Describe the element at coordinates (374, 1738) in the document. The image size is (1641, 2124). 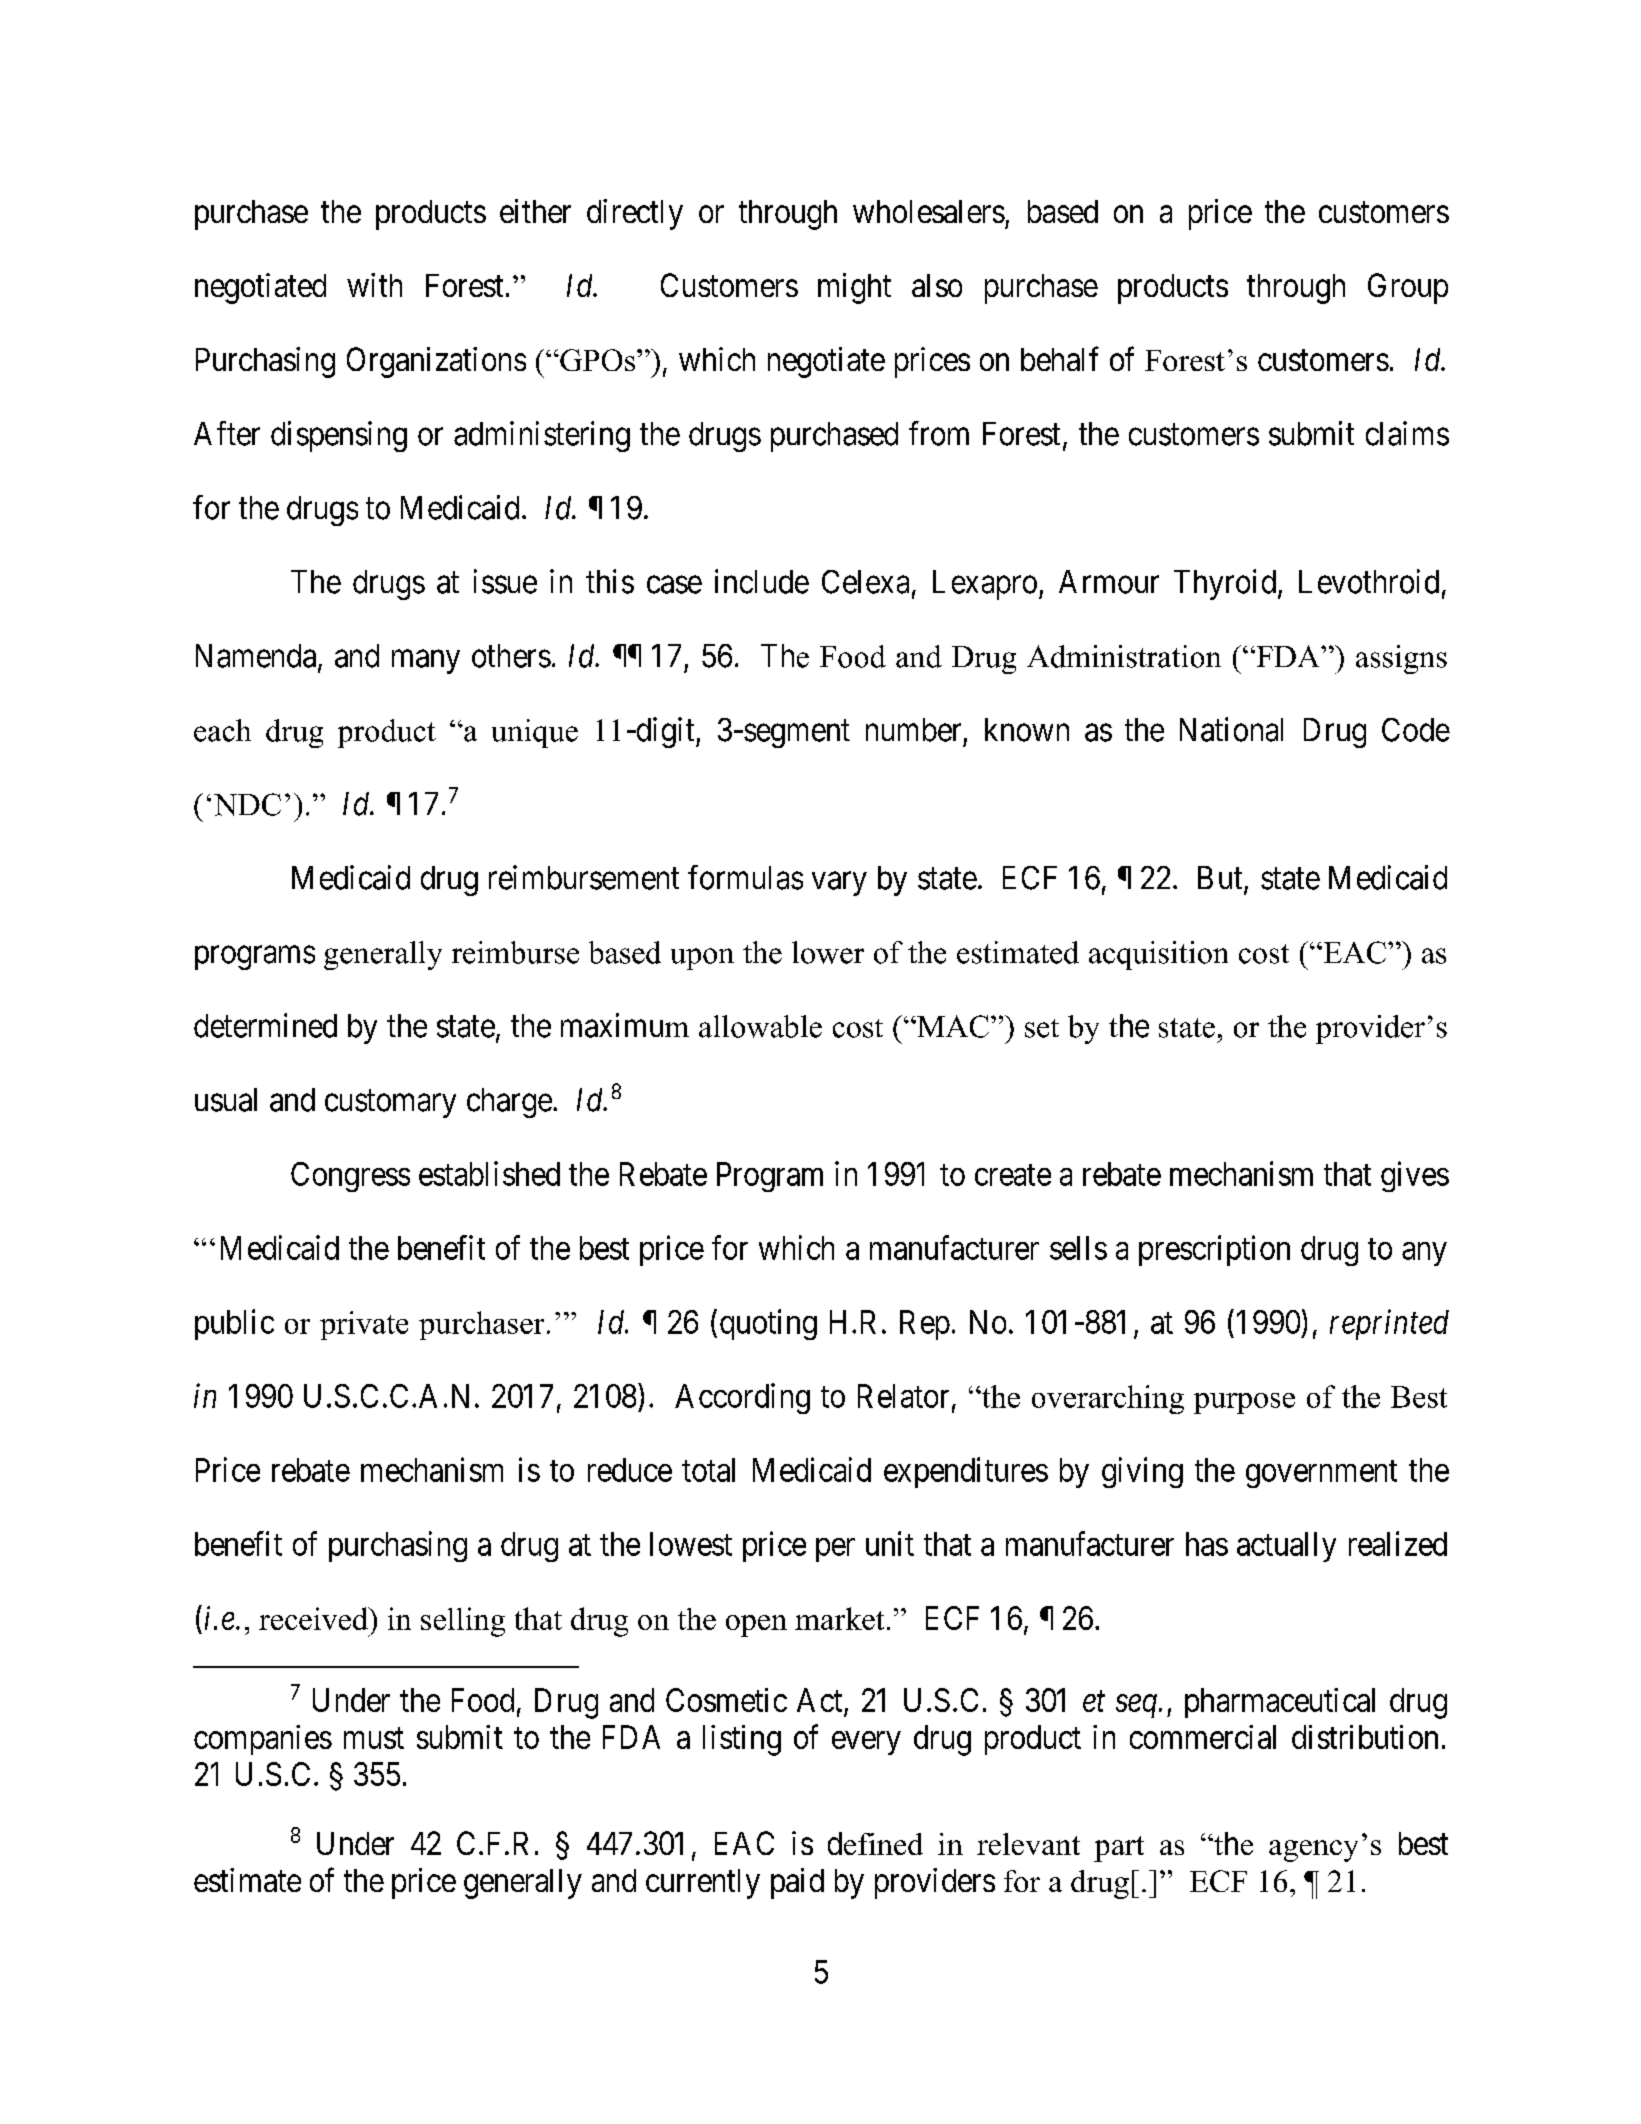
I see `must` at that location.
